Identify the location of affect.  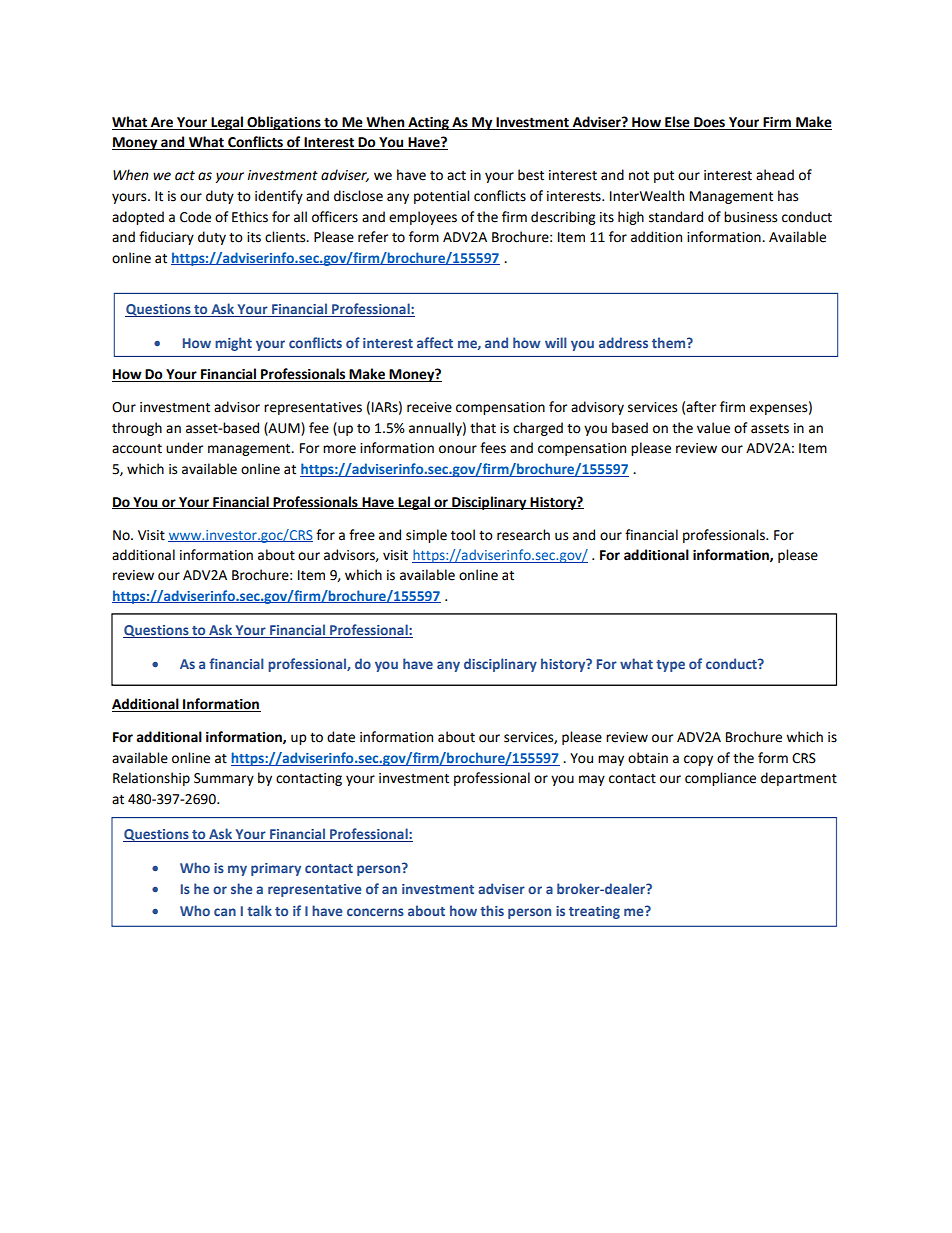
(435, 342).
